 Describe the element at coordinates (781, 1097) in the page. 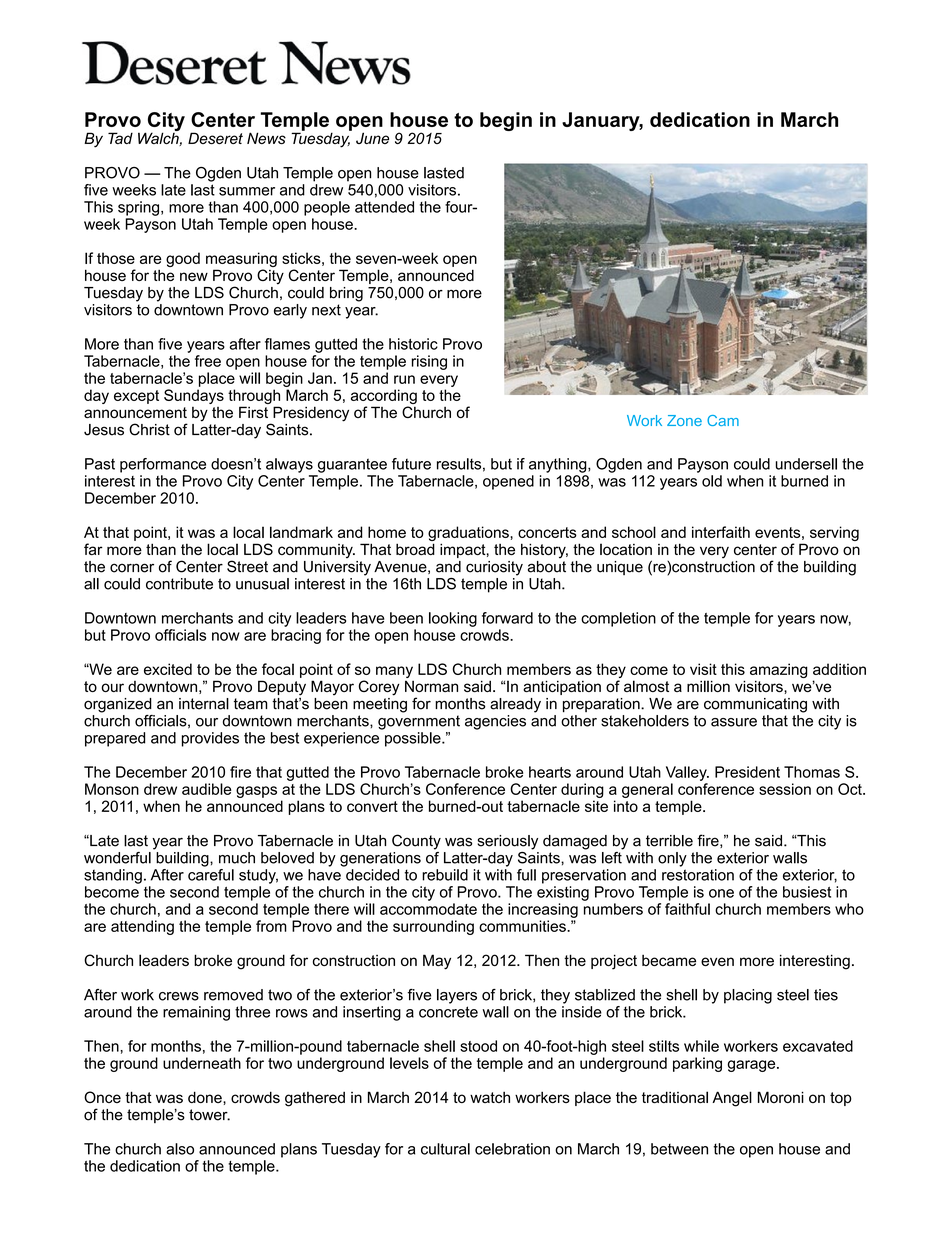

I see `Moroni` at that location.
